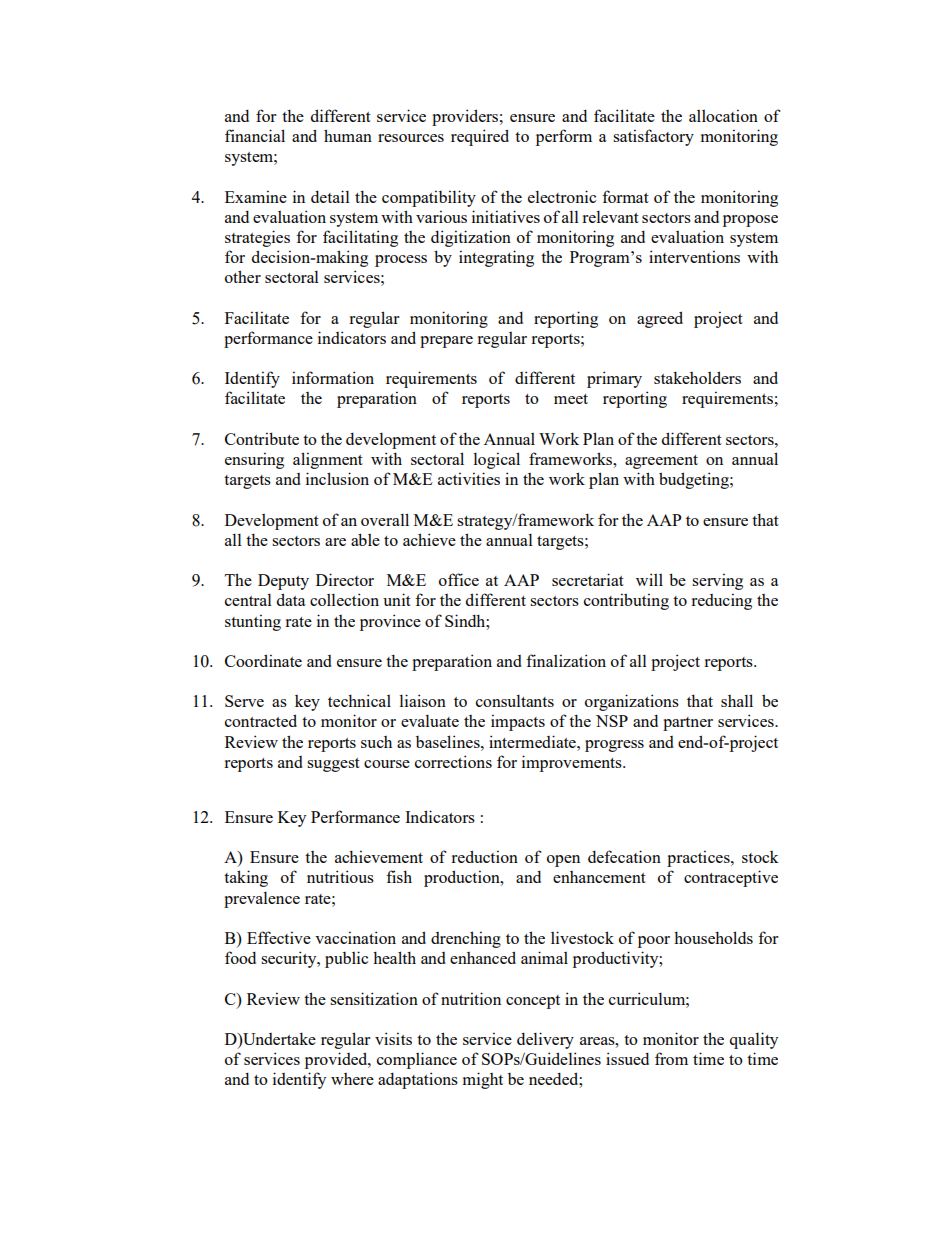  Describe the element at coordinates (352, 1079) in the page. I see `where` at that location.
